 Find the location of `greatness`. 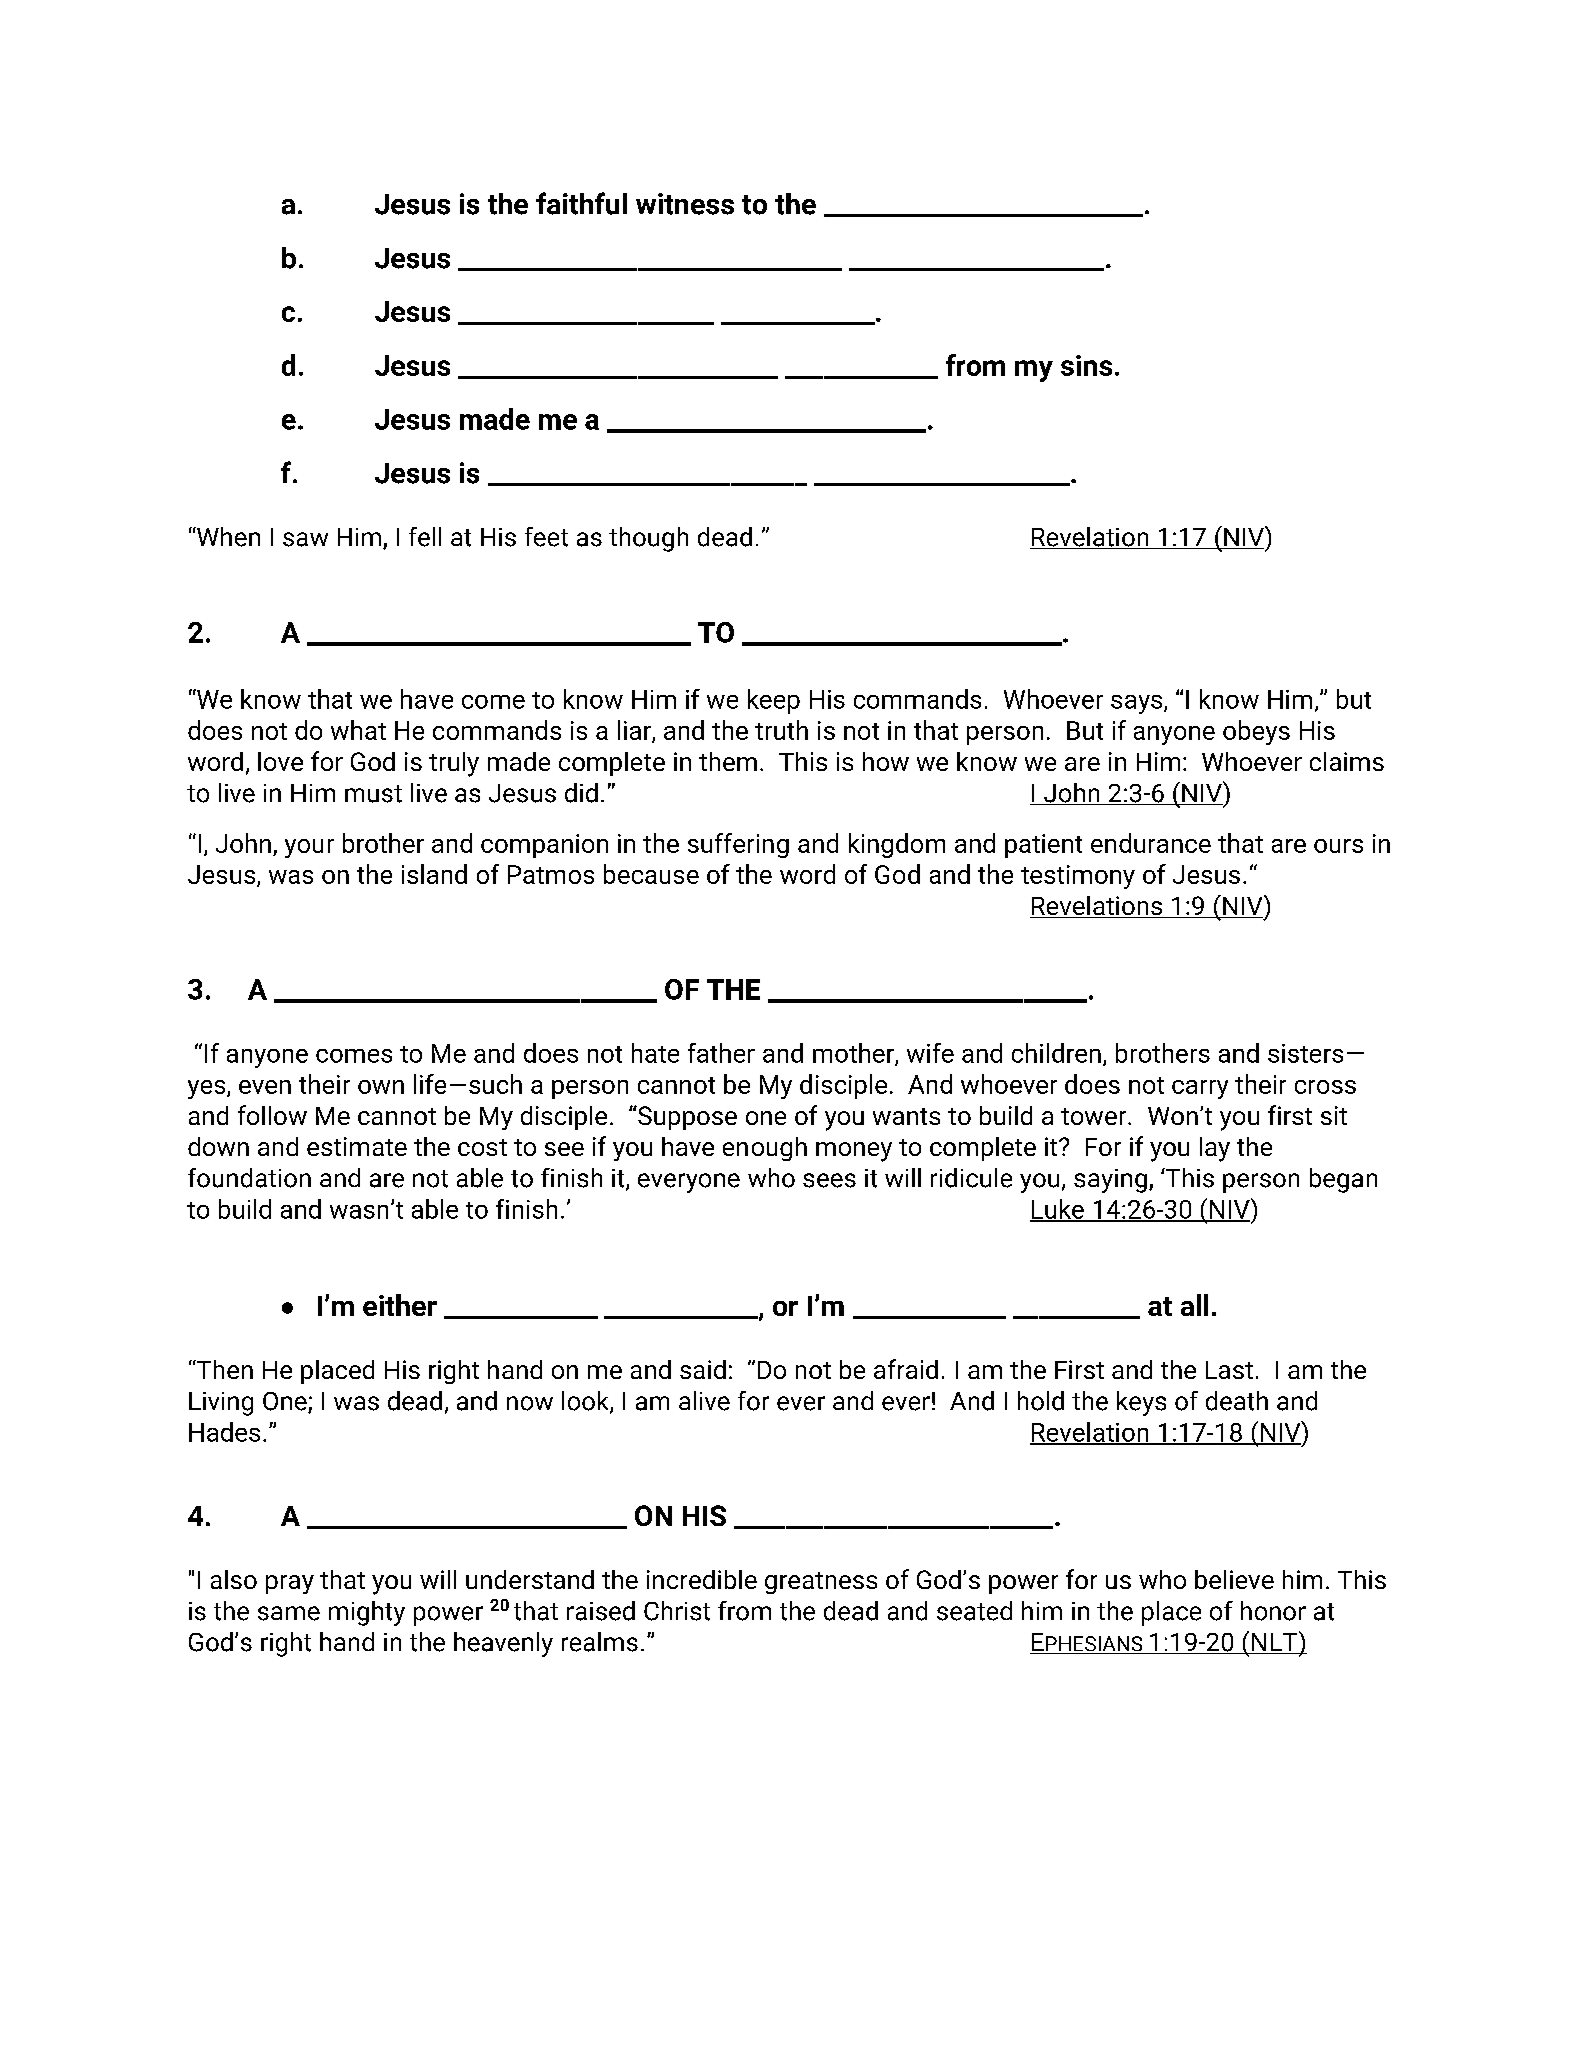

greatness is located at coordinates (821, 1583).
